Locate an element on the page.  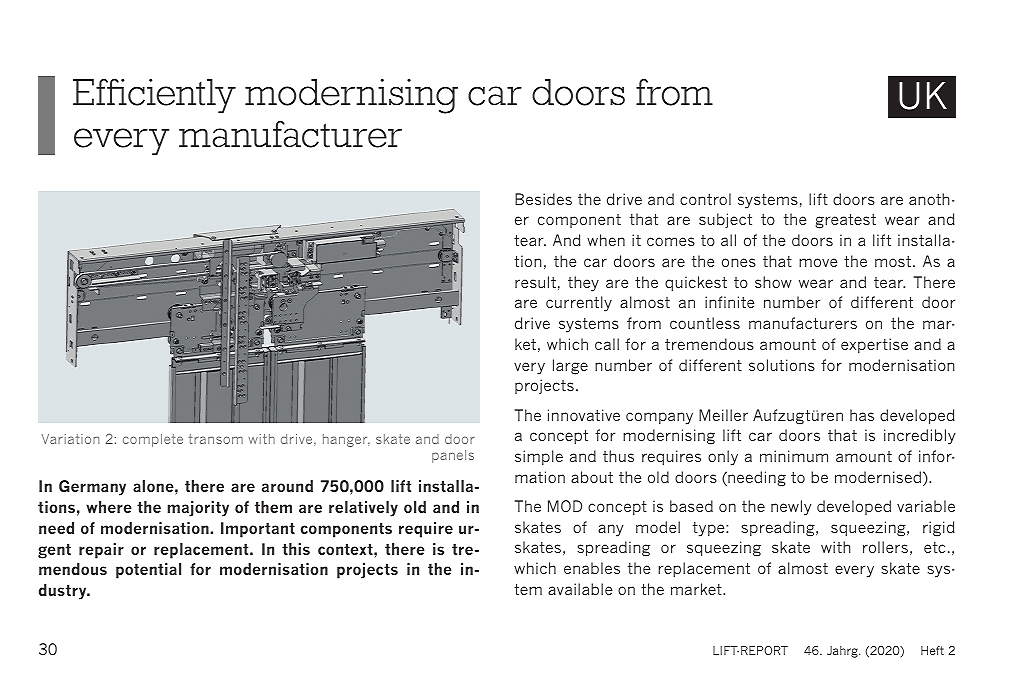
this is located at coordinates (296, 549).
